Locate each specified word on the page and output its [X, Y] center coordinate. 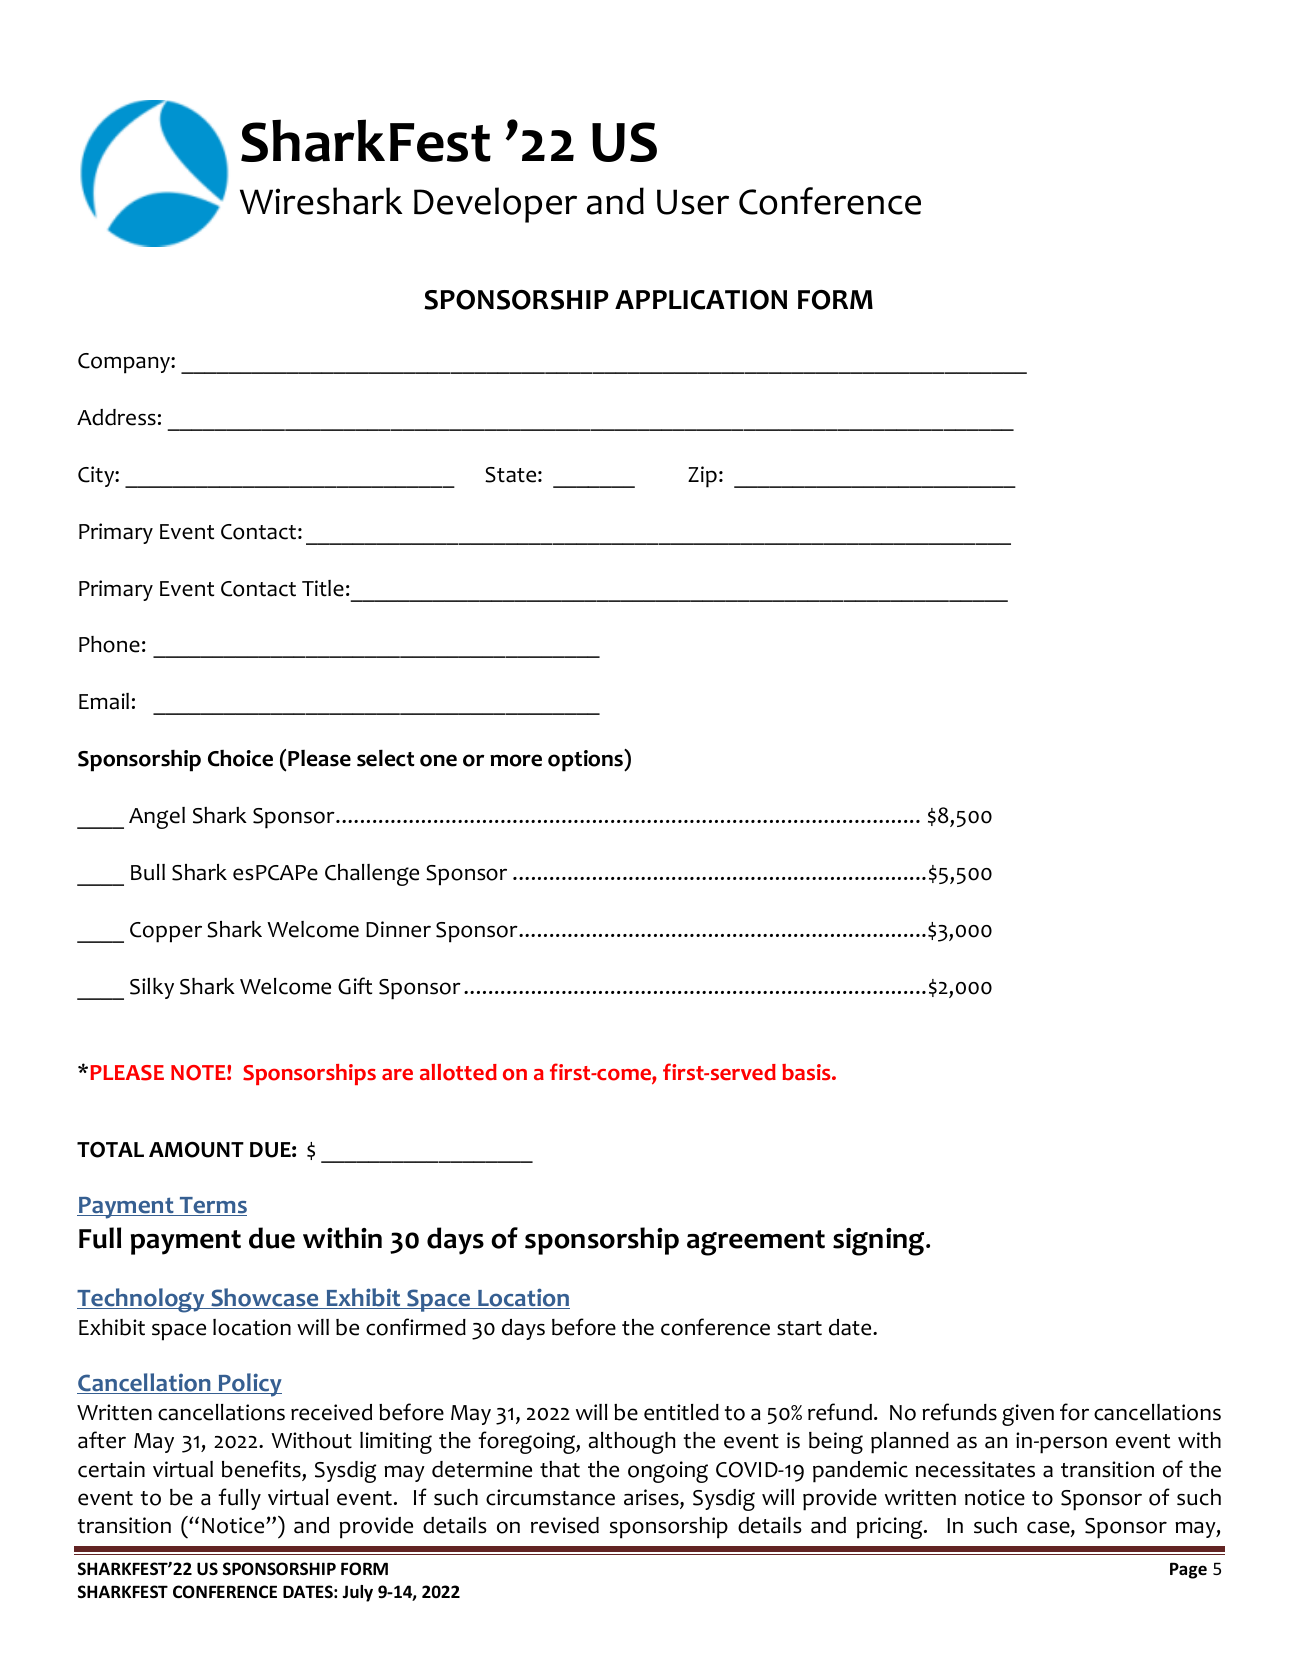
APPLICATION [701, 300]
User [693, 202]
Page [1188, 1570]
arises [652, 1498]
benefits [261, 1469]
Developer [495, 205]
